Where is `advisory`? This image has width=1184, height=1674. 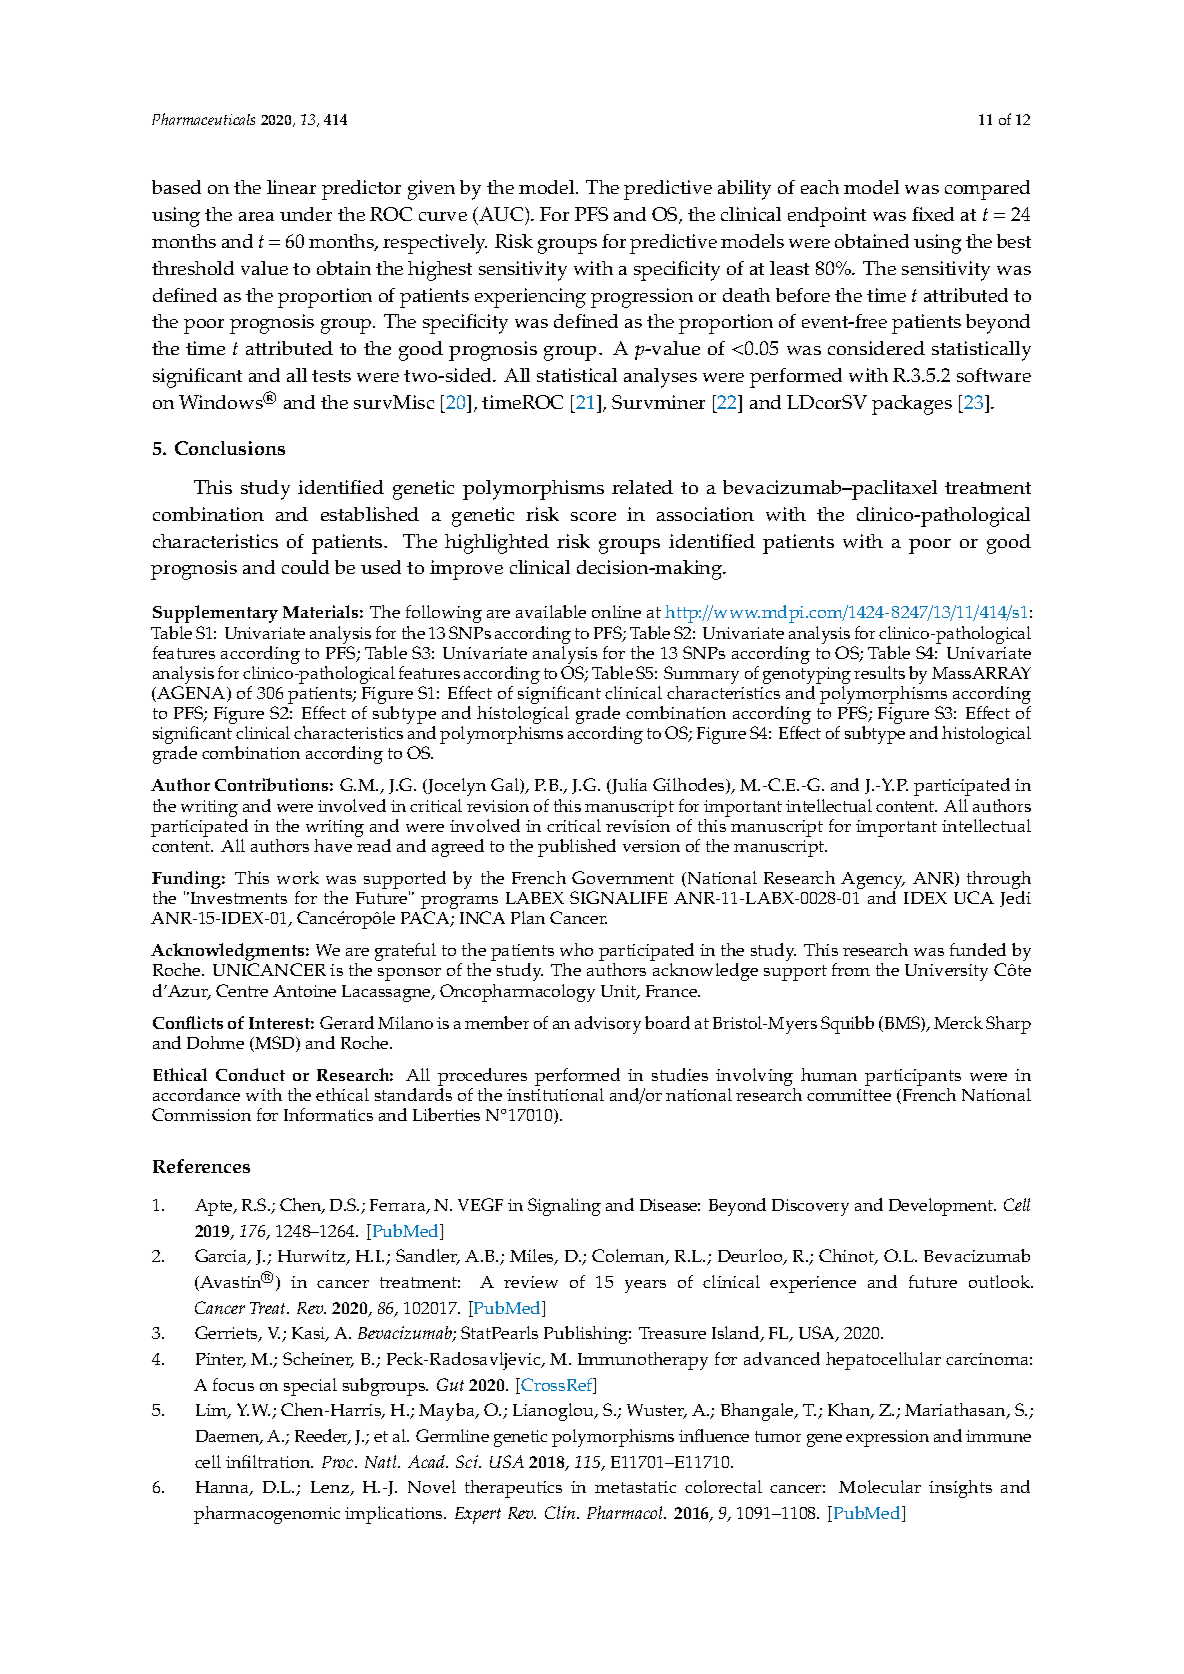
advisory is located at coordinates (608, 1025).
